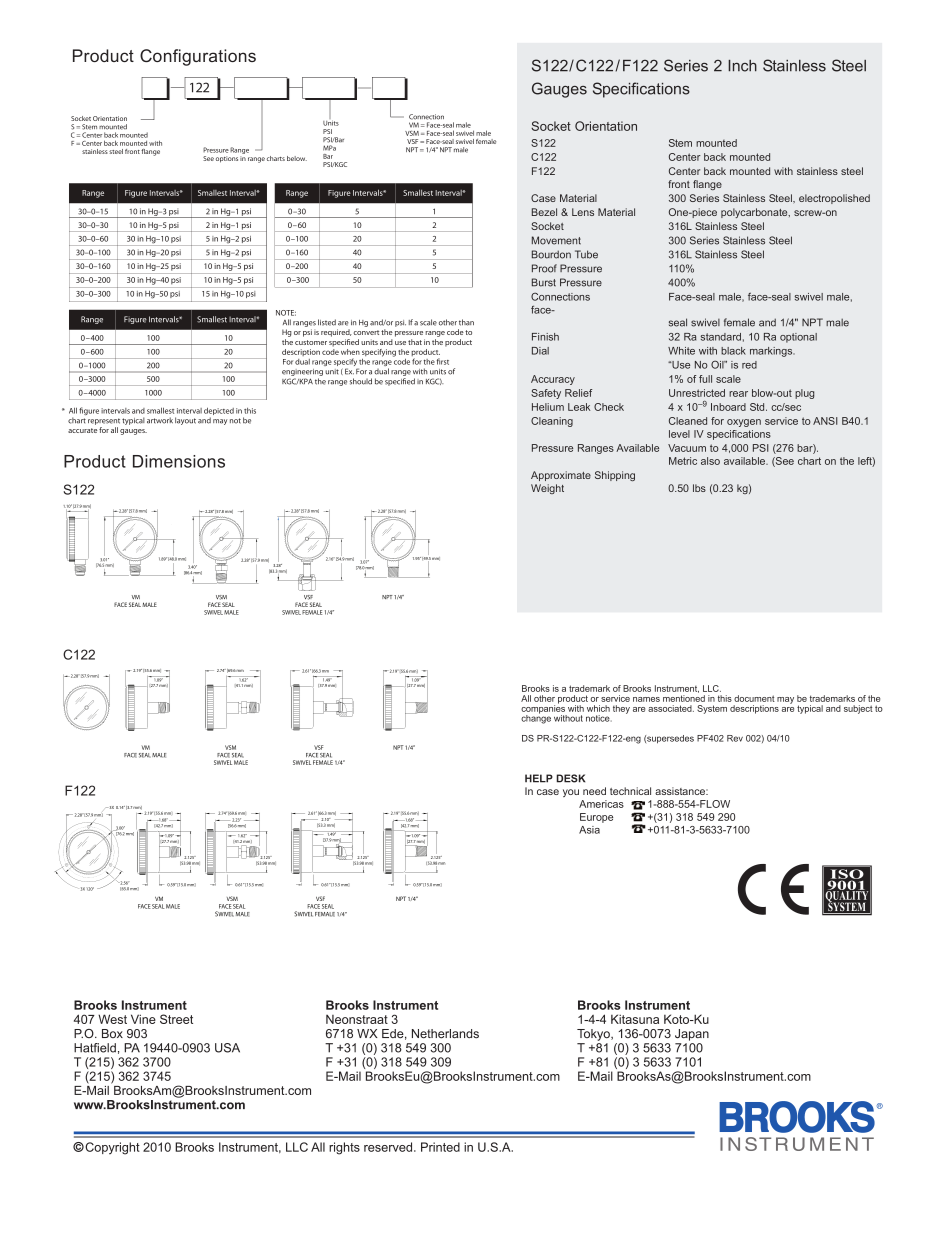 Image resolution: width=952 pixels, height=1233 pixels. Describe the element at coordinates (539, 778) in the image. I see `HELP` at that location.
